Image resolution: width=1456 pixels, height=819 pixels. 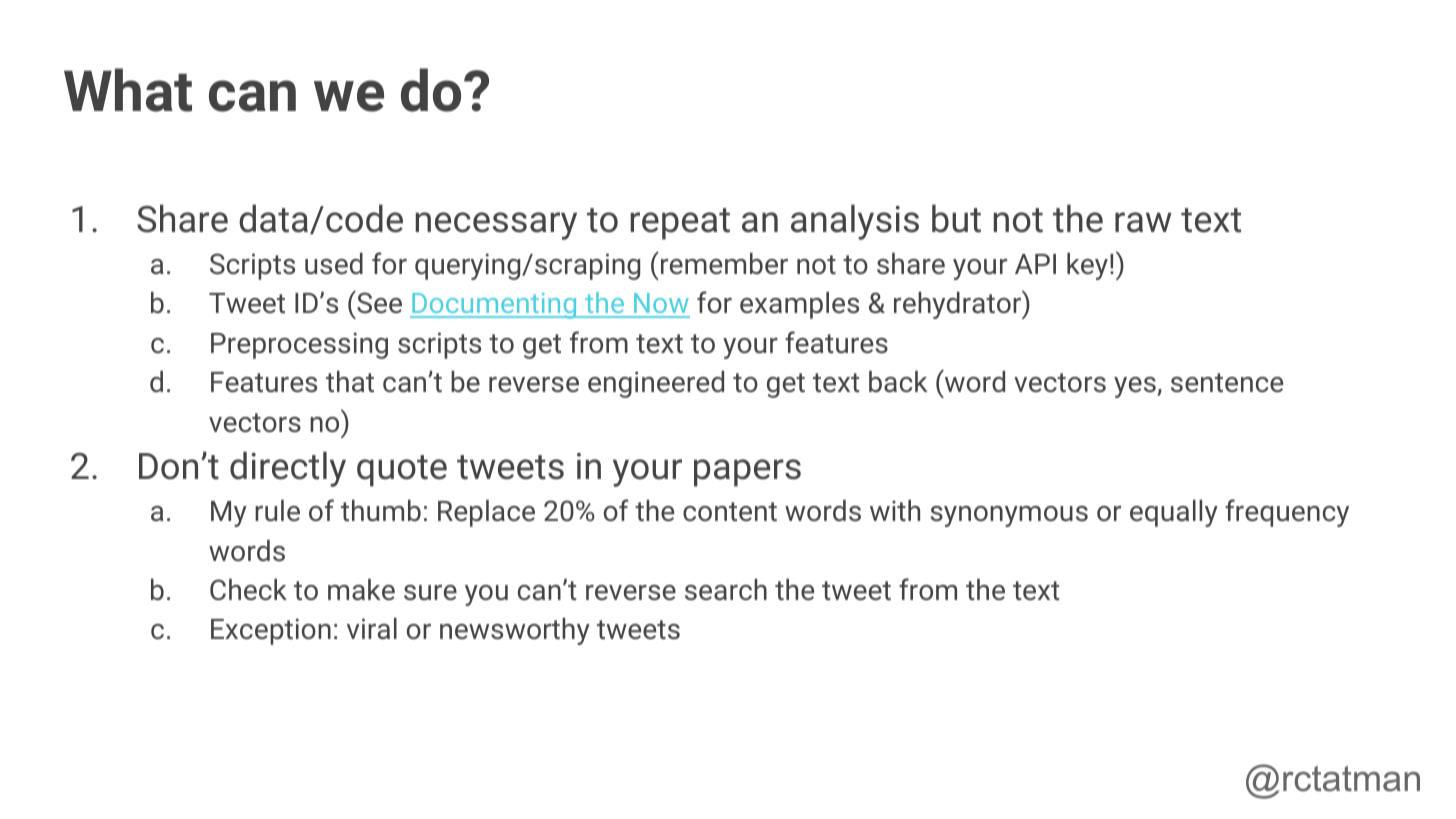 I want to click on papers, so click(x=747, y=473).
